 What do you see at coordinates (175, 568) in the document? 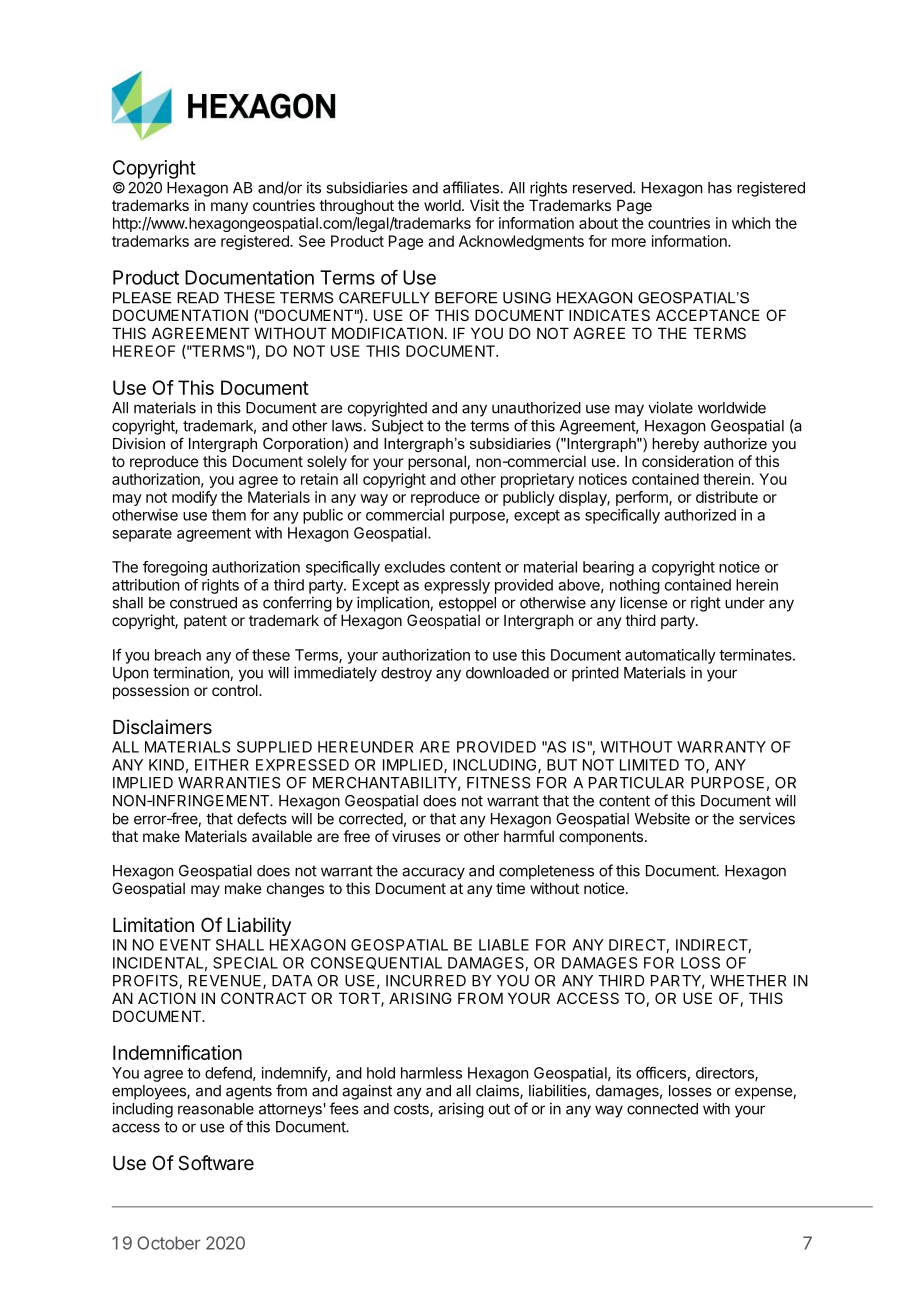
I see `foregoing` at bounding box center [175, 568].
